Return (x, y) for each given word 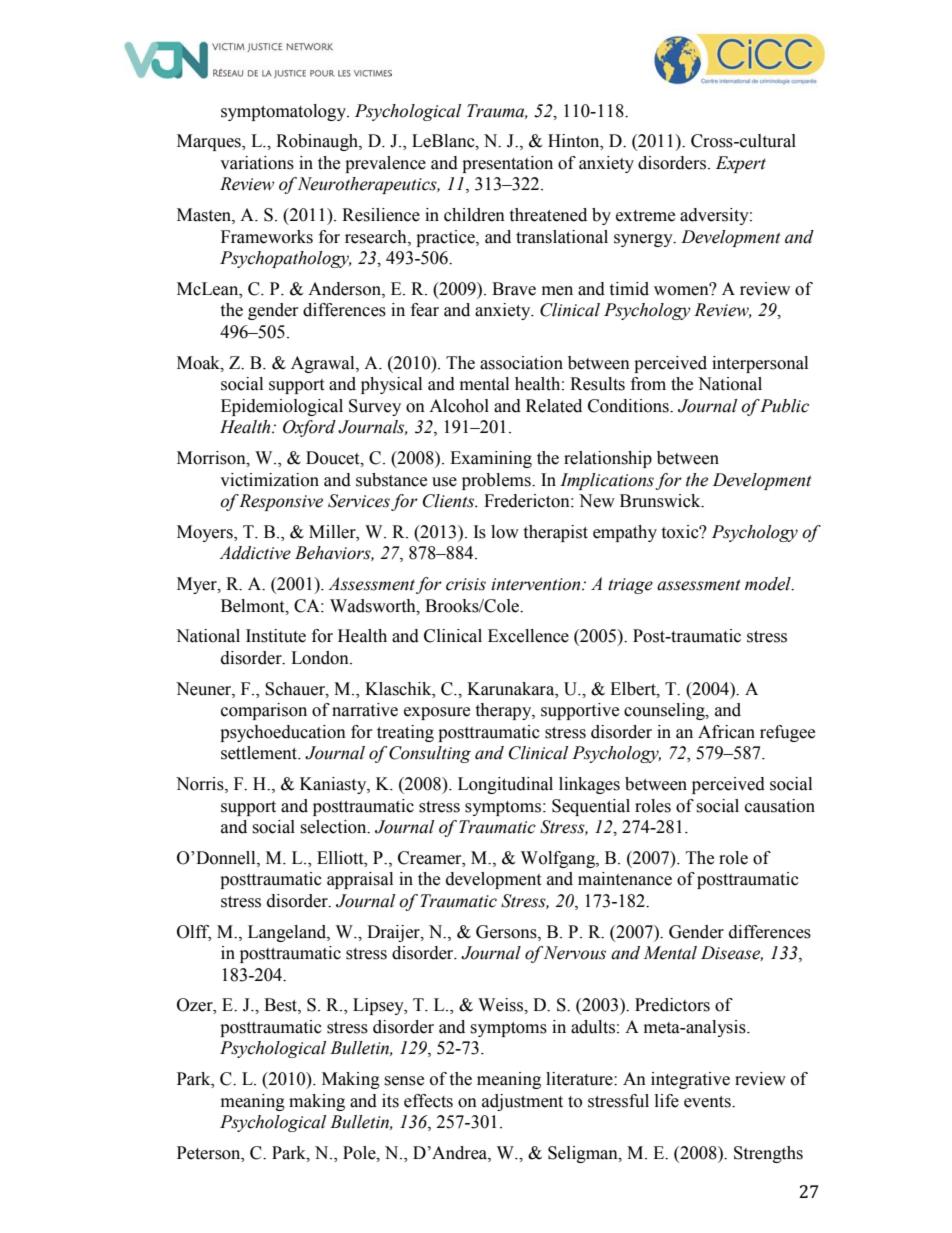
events (708, 1102)
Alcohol (459, 406)
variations (257, 163)
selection (334, 827)
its (390, 1101)
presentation (507, 164)
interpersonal (760, 364)
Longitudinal (505, 785)
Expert (741, 164)
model (769, 584)
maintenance (625, 879)
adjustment (522, 1102)
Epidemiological (282, 407)
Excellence (528, 636)
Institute (276, 636)
